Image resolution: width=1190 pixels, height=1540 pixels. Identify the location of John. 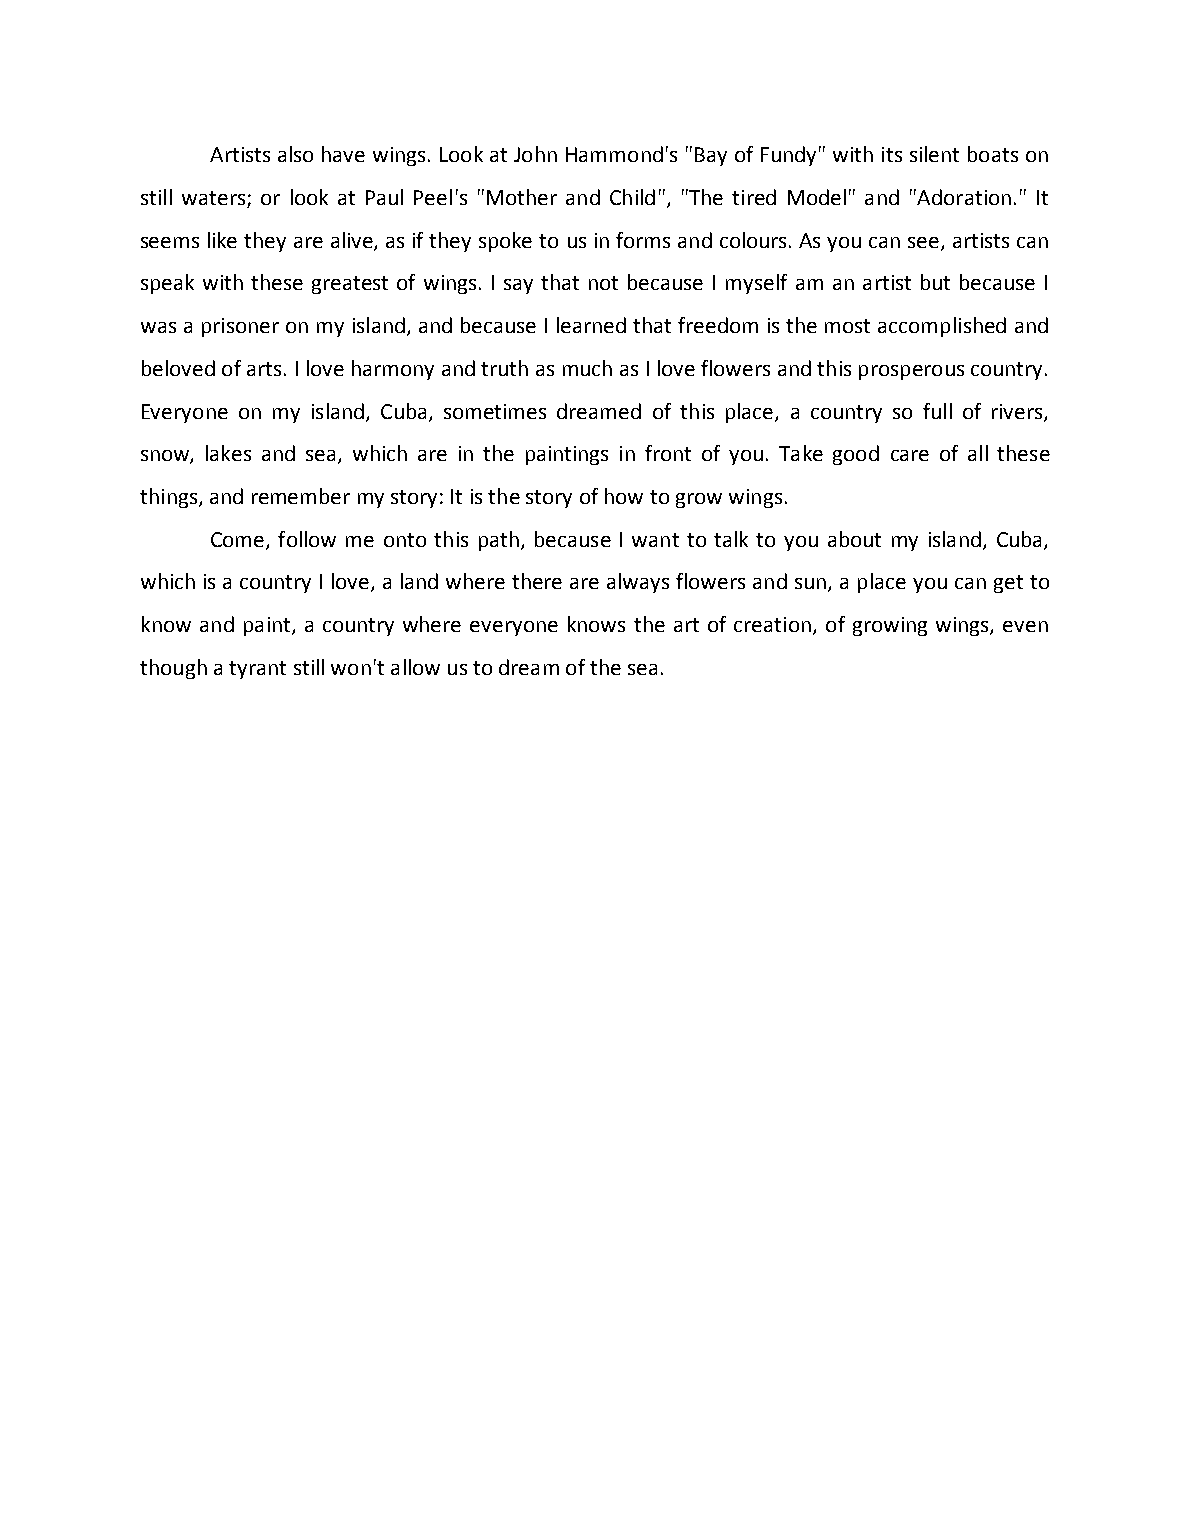
(535, 154).
